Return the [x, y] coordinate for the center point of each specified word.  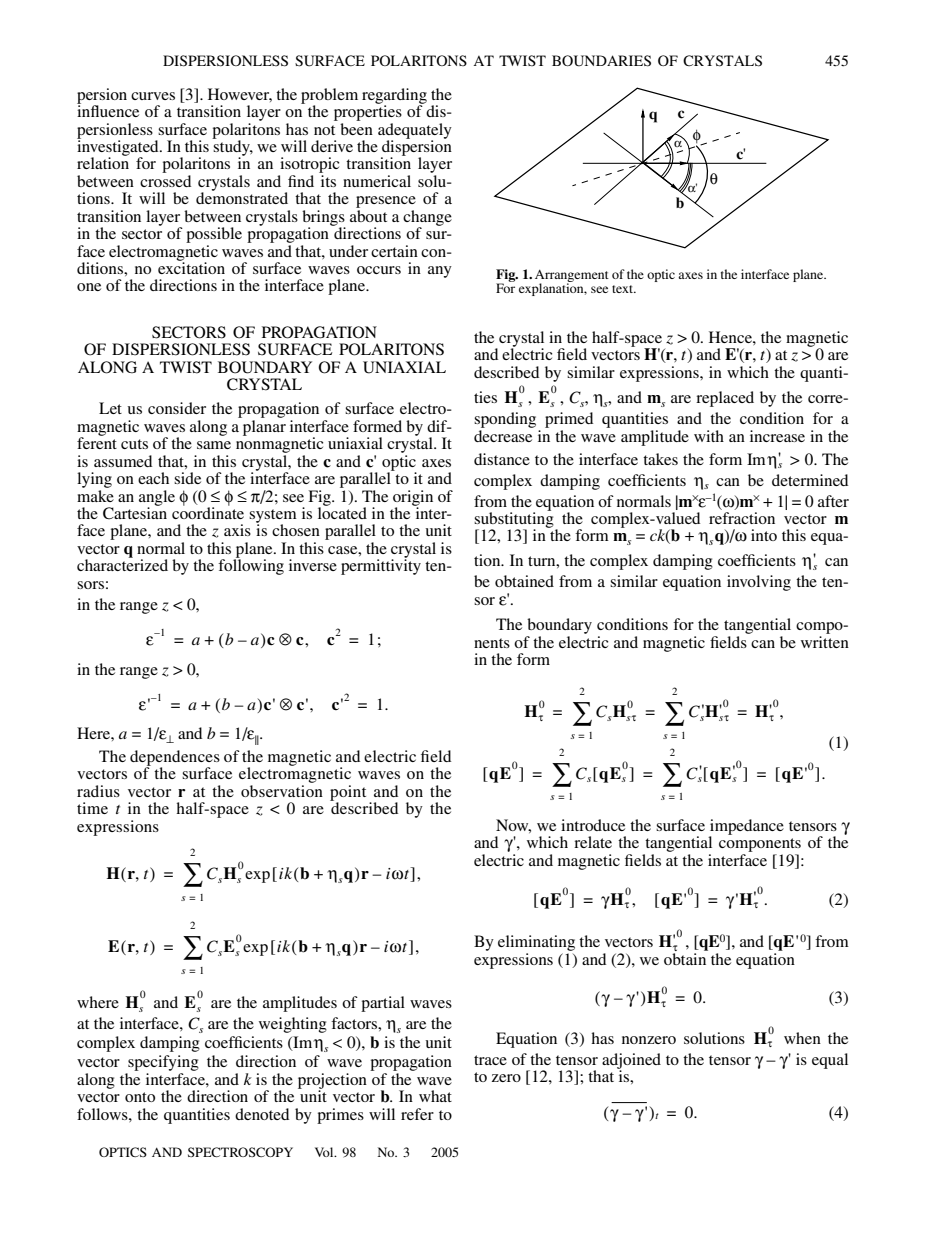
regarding [394, 97]
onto [140, 1097]
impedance [746, 828]
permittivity [381, 566]
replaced [725, 399]
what [435, 1096]
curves [153, 96]
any [440, 272]
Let [110, 408]
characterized [122, 564]
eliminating [536, 944]
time [92, 808]
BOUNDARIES [601, 61]
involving [759, 583]
